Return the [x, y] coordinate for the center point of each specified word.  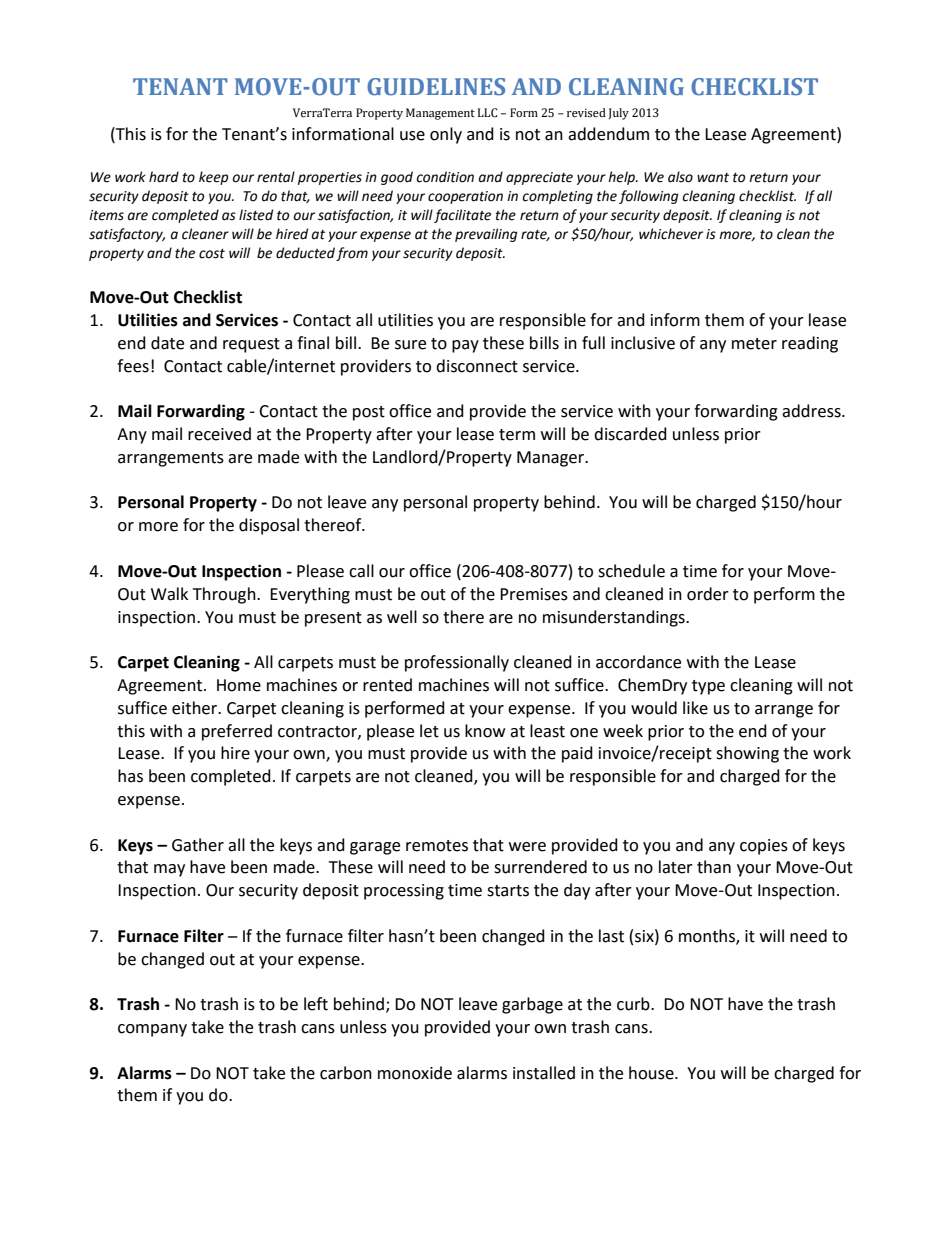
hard [164, 177]
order [708, 594]
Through [225, 595]
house [652, 1073]
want [713, 178]
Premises [534, 594]
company [152, 1030]
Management [440, 114]
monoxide [415, 1073]
